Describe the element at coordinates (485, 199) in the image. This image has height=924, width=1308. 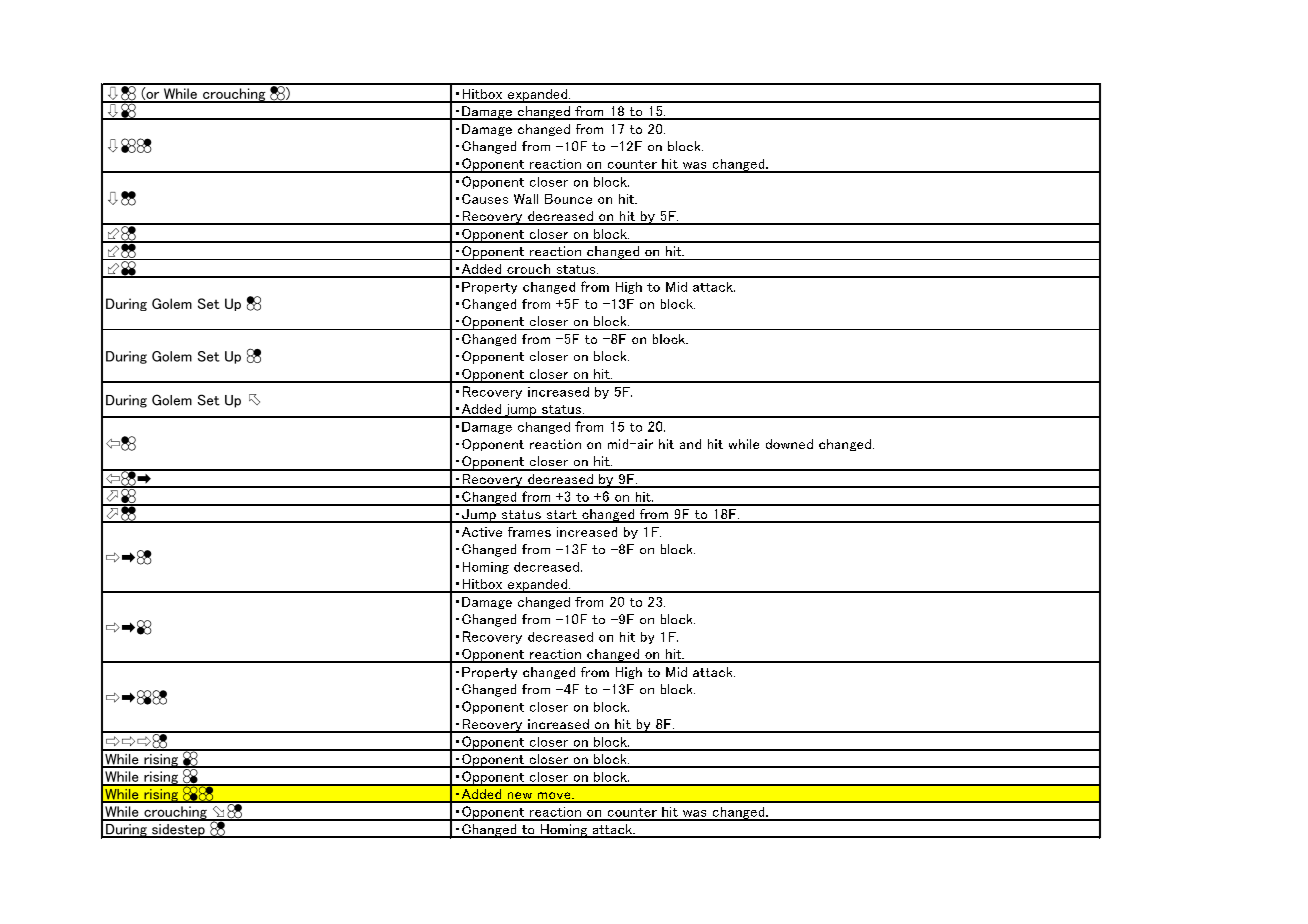
I see `Causes` at that location.
